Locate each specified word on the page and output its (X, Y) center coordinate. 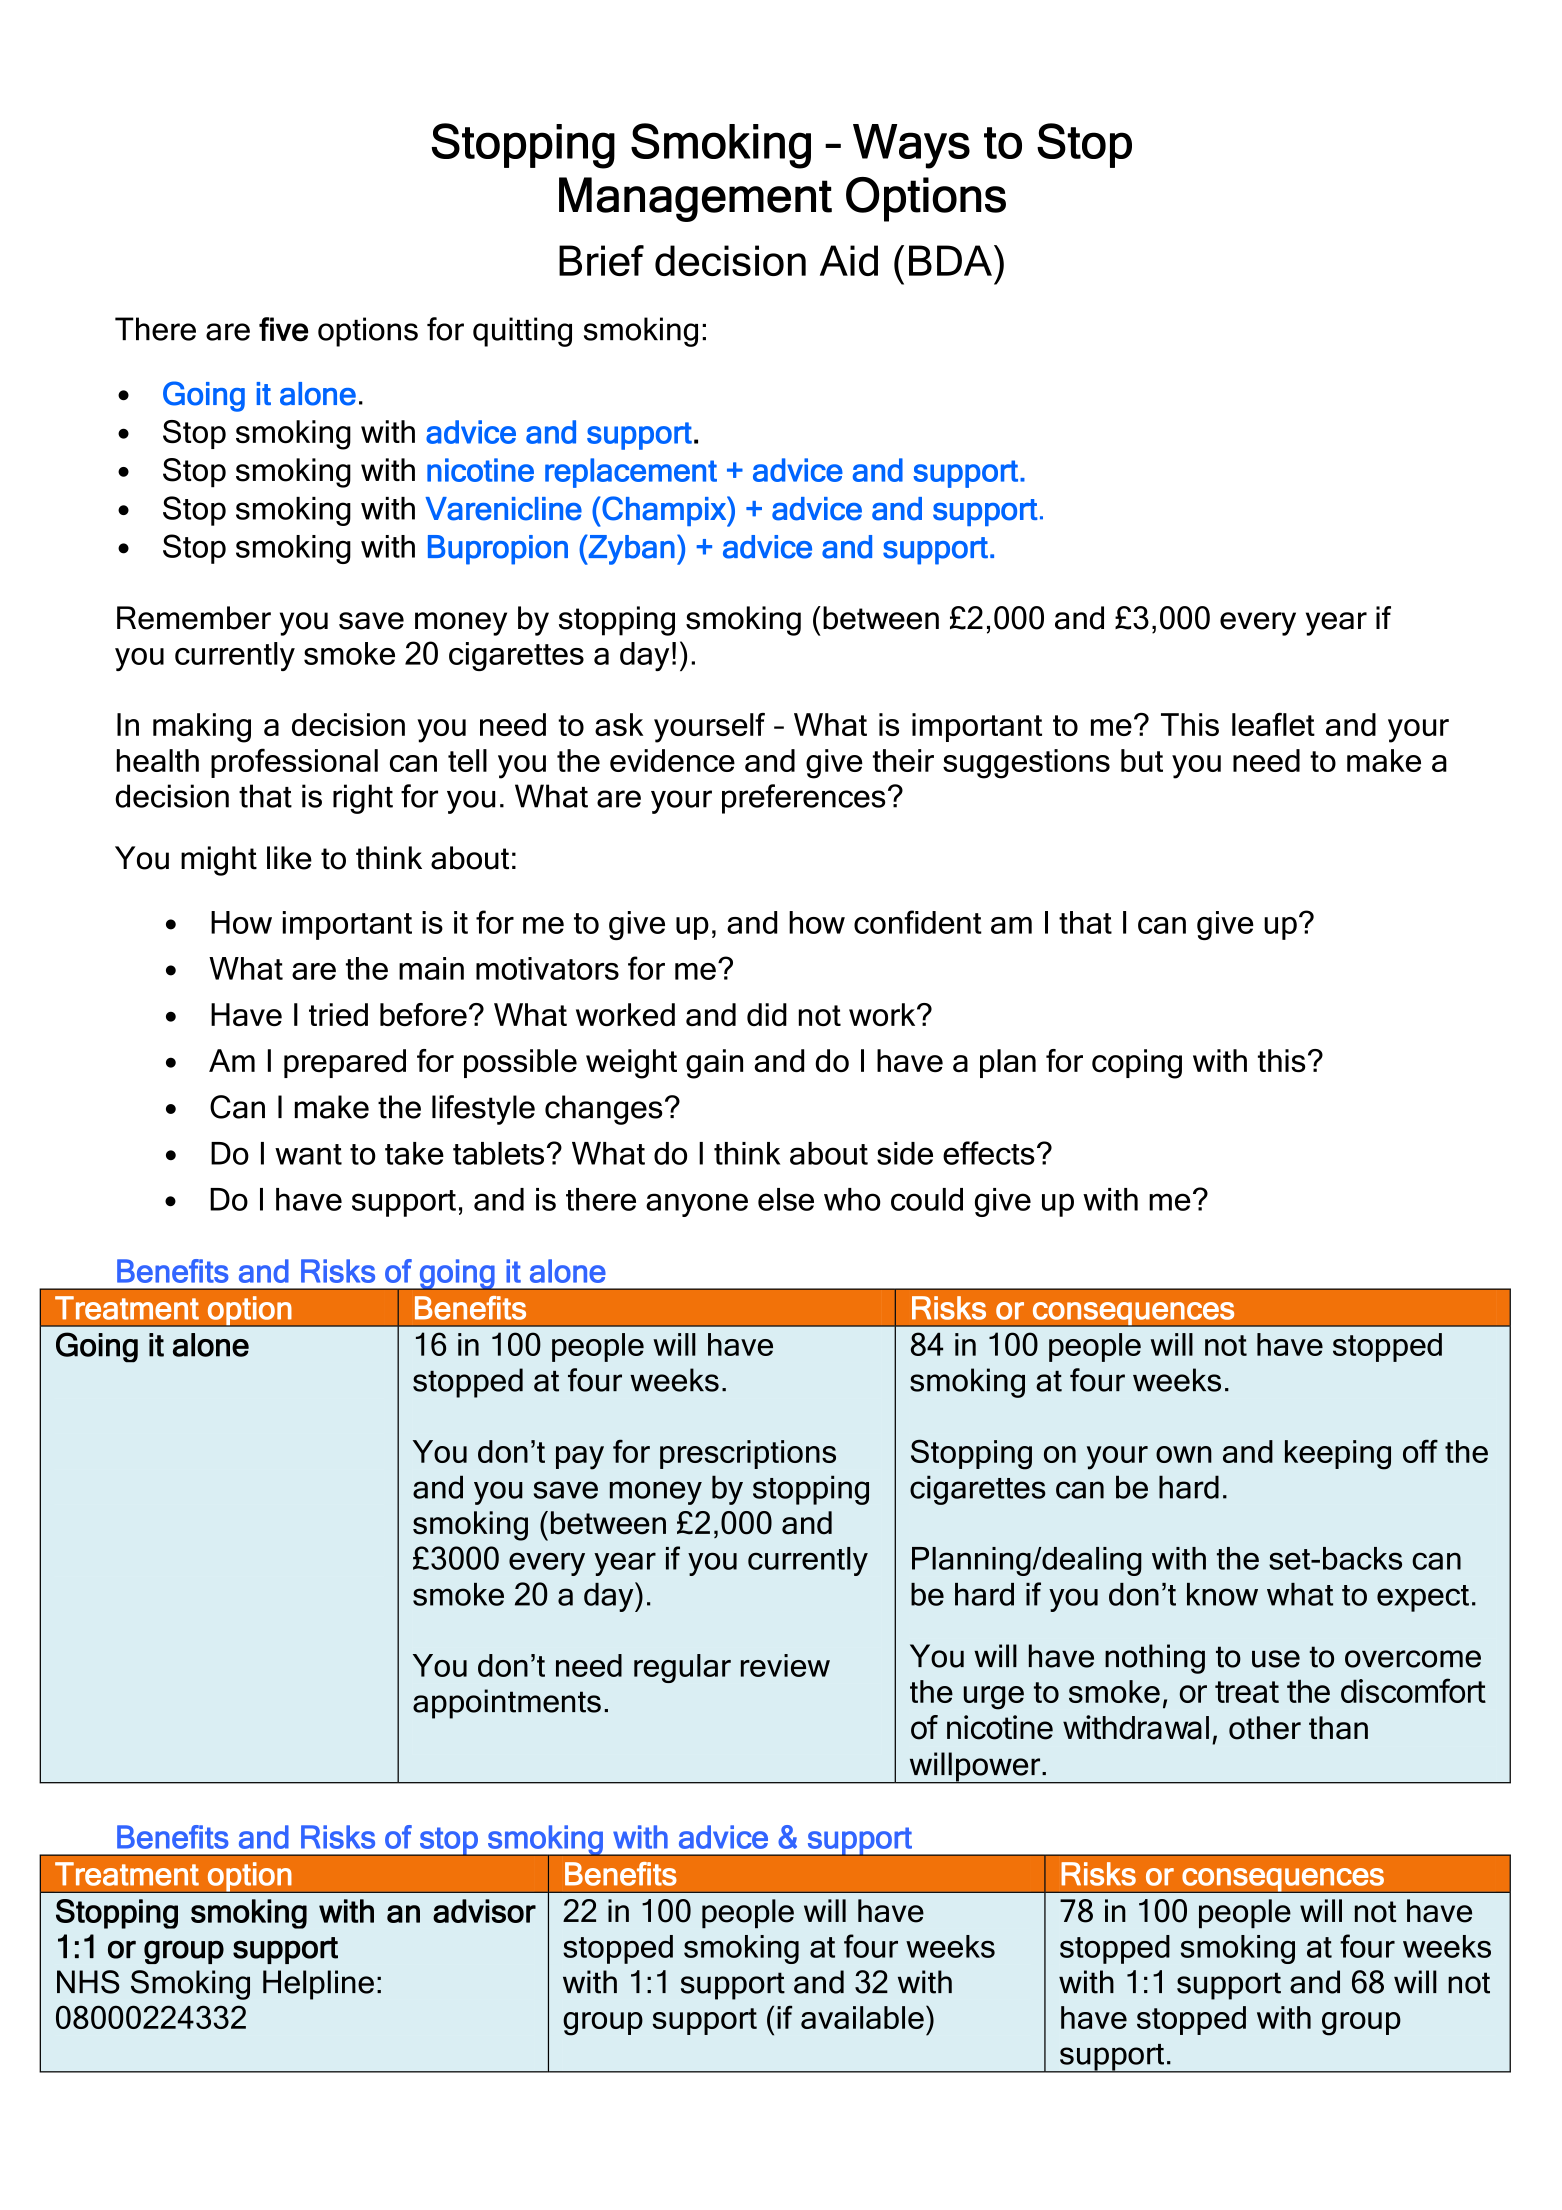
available (862, 2017)
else (786, 1199)
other (1265, 1728)
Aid (849, 260)
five (283, 329)
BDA (950, 260)
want (308, 1154)
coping (1137, 1064)
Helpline (318, 1985)
